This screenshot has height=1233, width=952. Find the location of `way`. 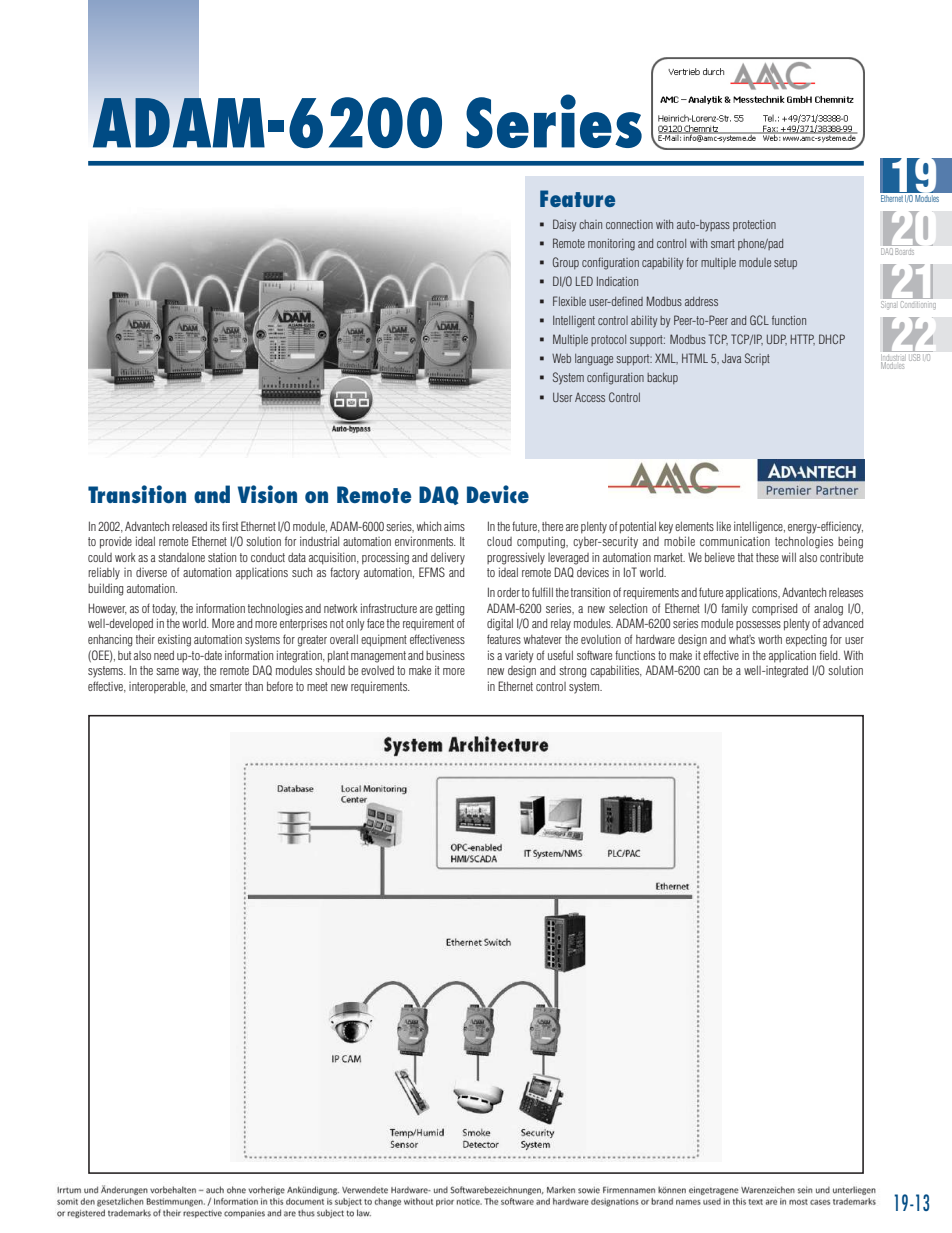

way is located at coordinates (191, 673).
